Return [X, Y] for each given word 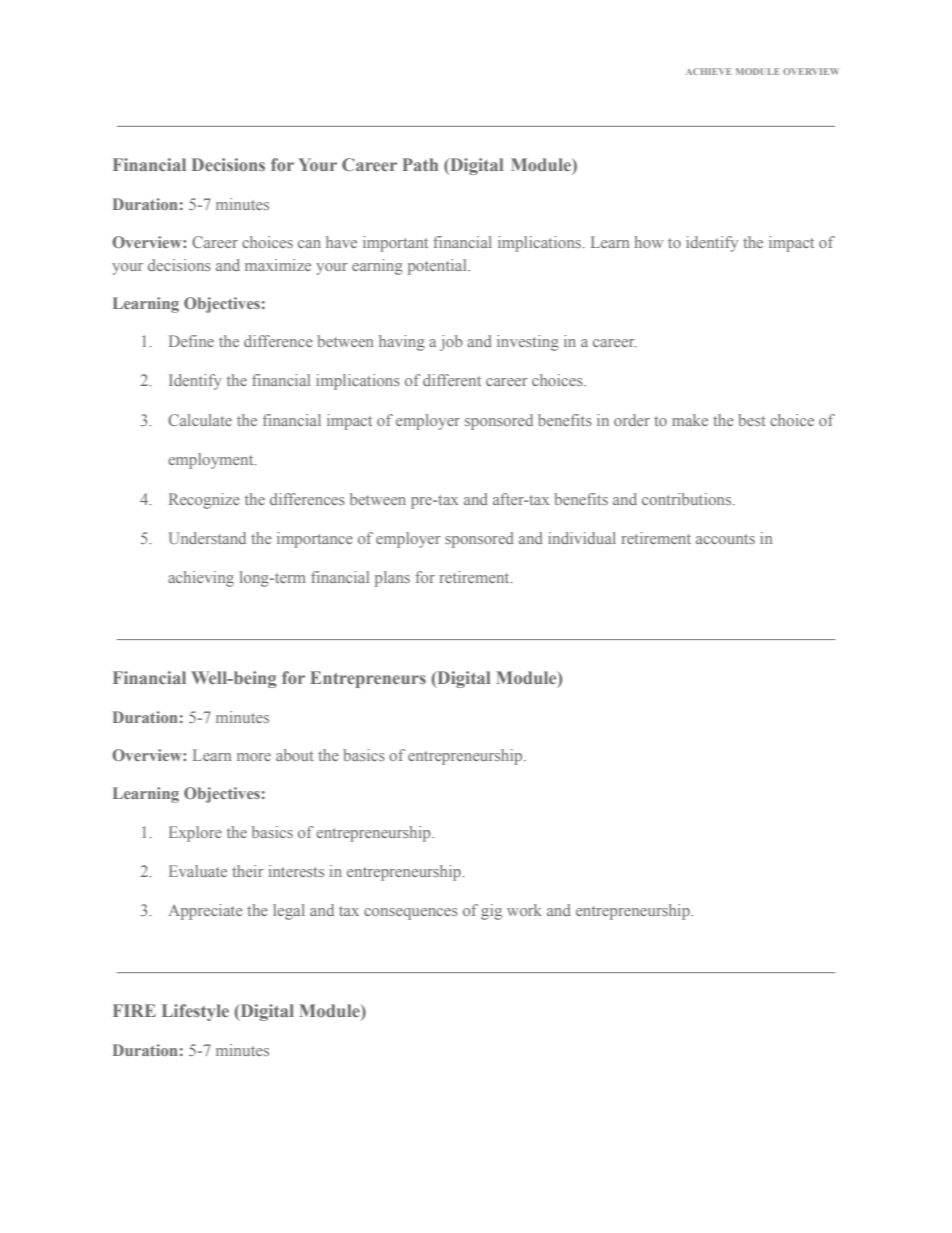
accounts [725, 539]
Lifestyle [195, 1012]
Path [420, 164]
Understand [207, 538]
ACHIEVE [709, 71]
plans [392, 579]
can [309, 244]
